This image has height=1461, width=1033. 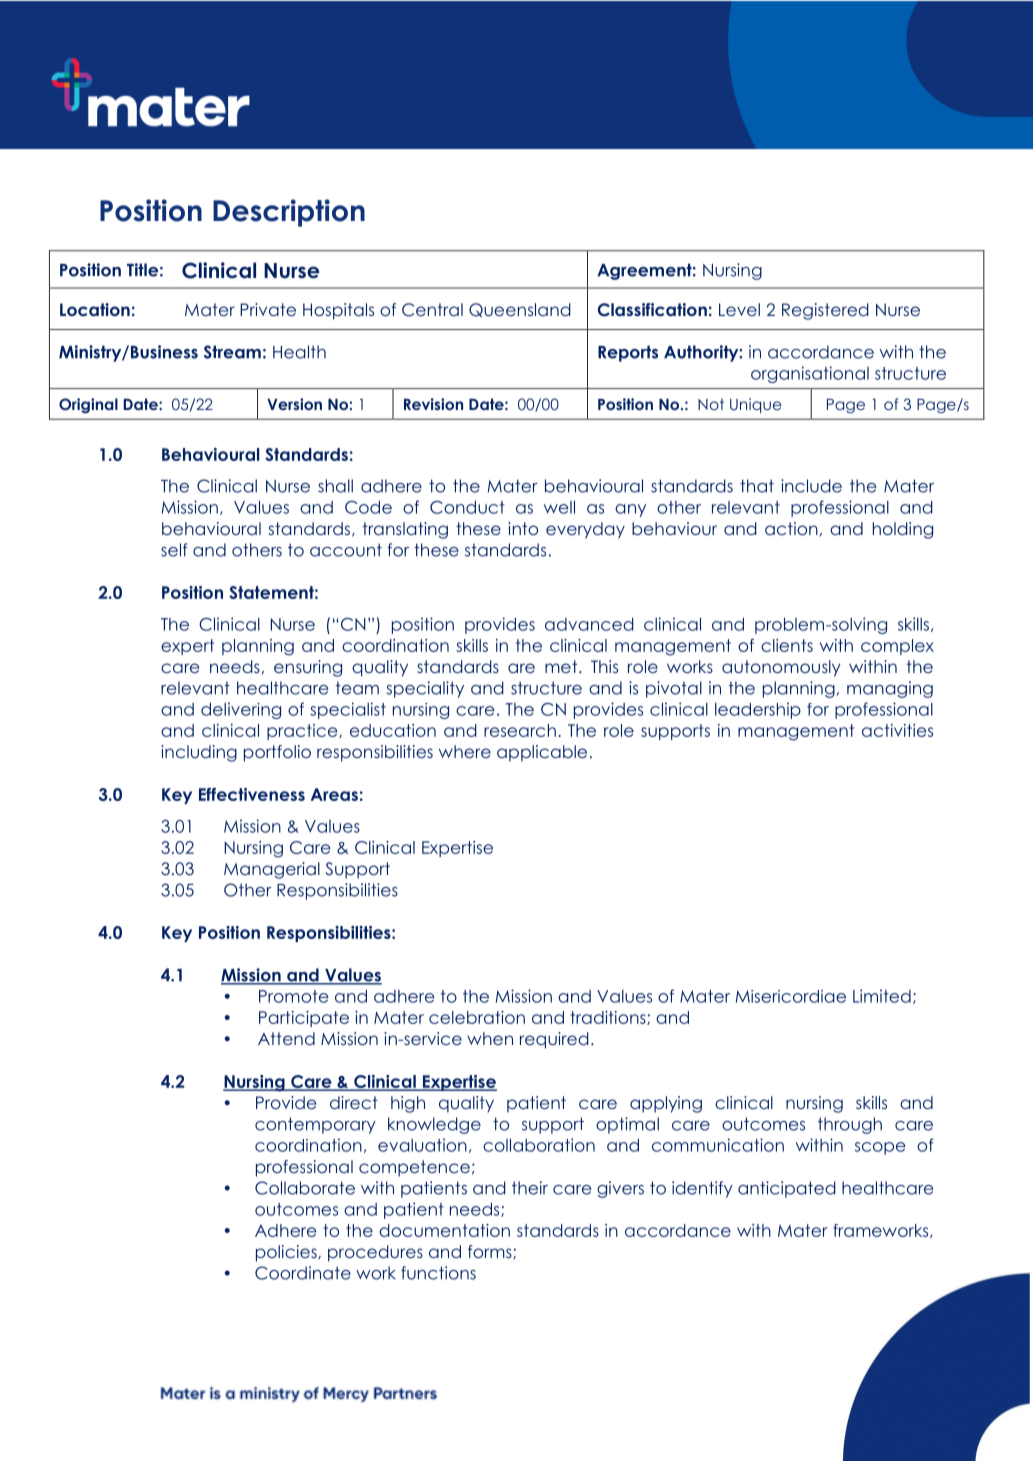 I want to click on celebration, so click(x=477, y=1017).
